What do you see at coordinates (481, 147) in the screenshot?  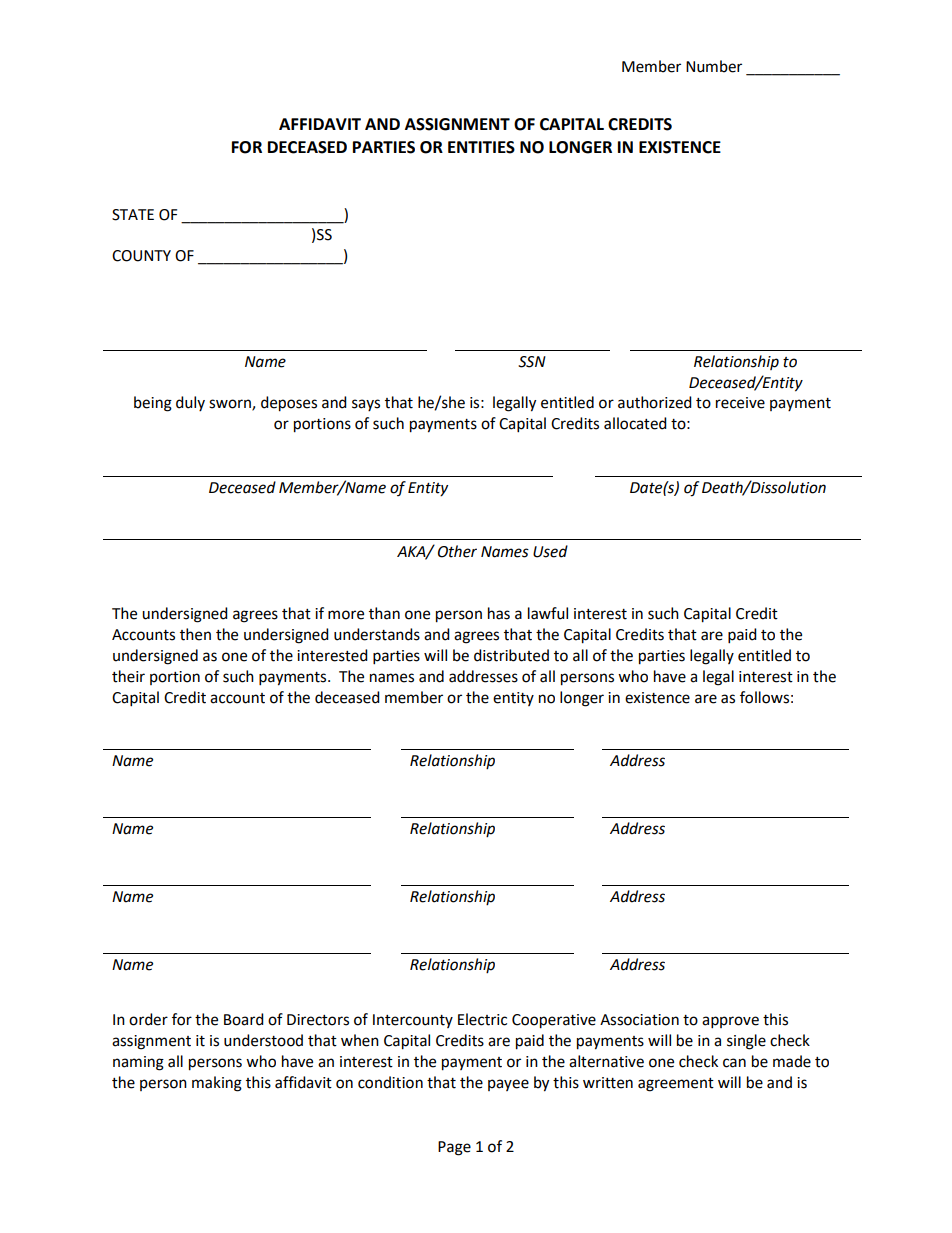 I see `ENTITIES` at bounding box center [481, 147].
